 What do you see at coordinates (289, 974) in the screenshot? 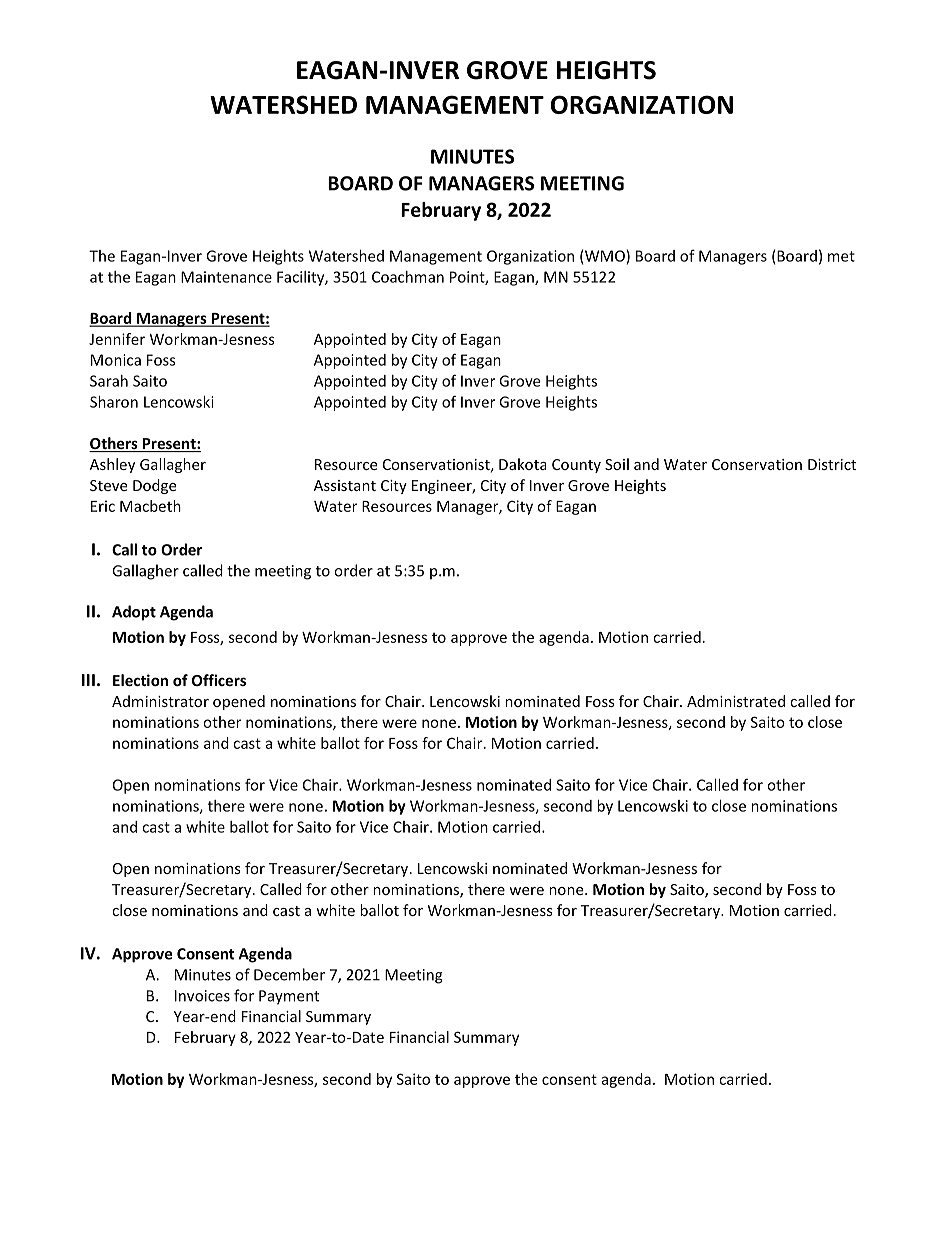
I see `December` at bounding box center [289, 974].
